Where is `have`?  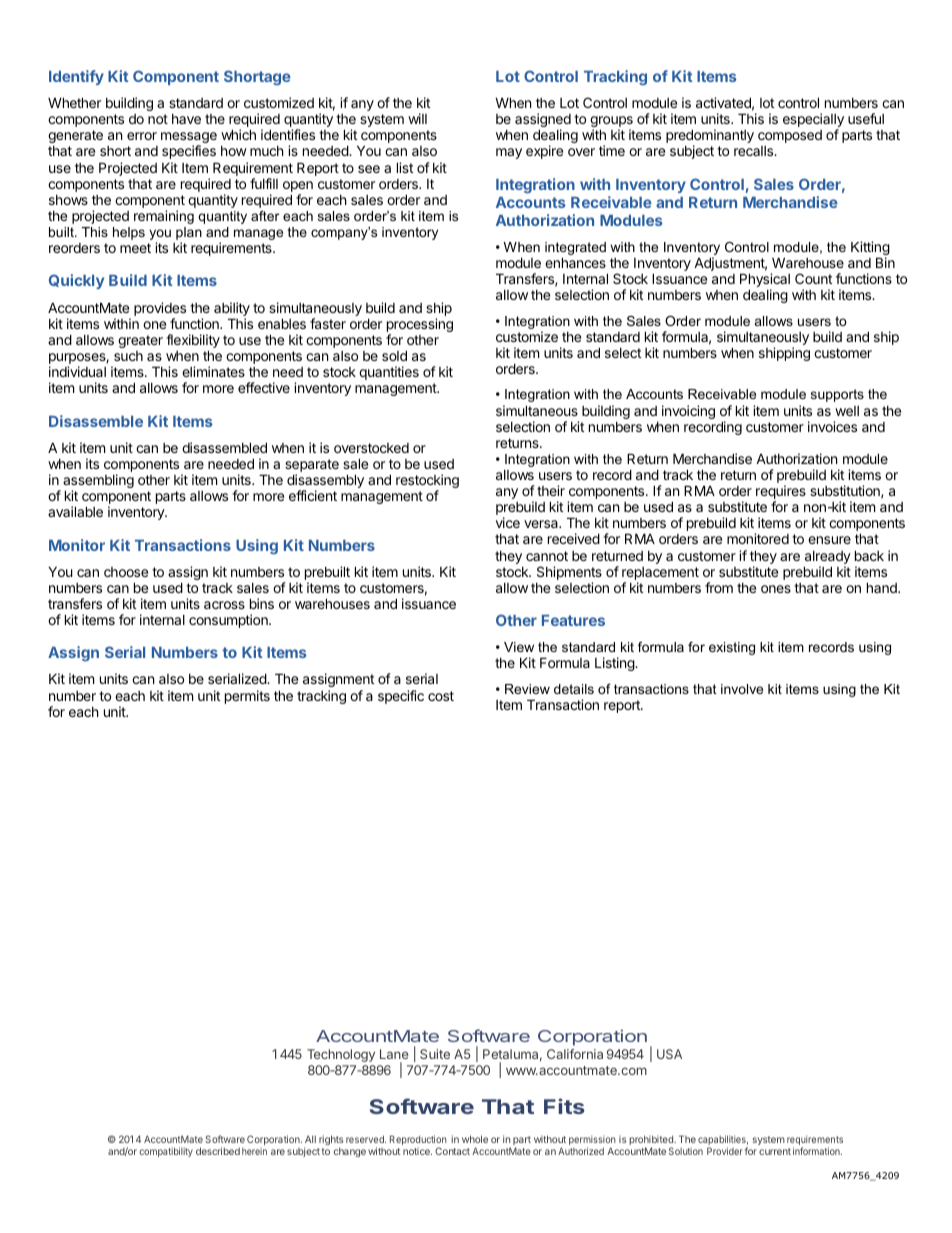 have is located at coordinates (186, 119).
